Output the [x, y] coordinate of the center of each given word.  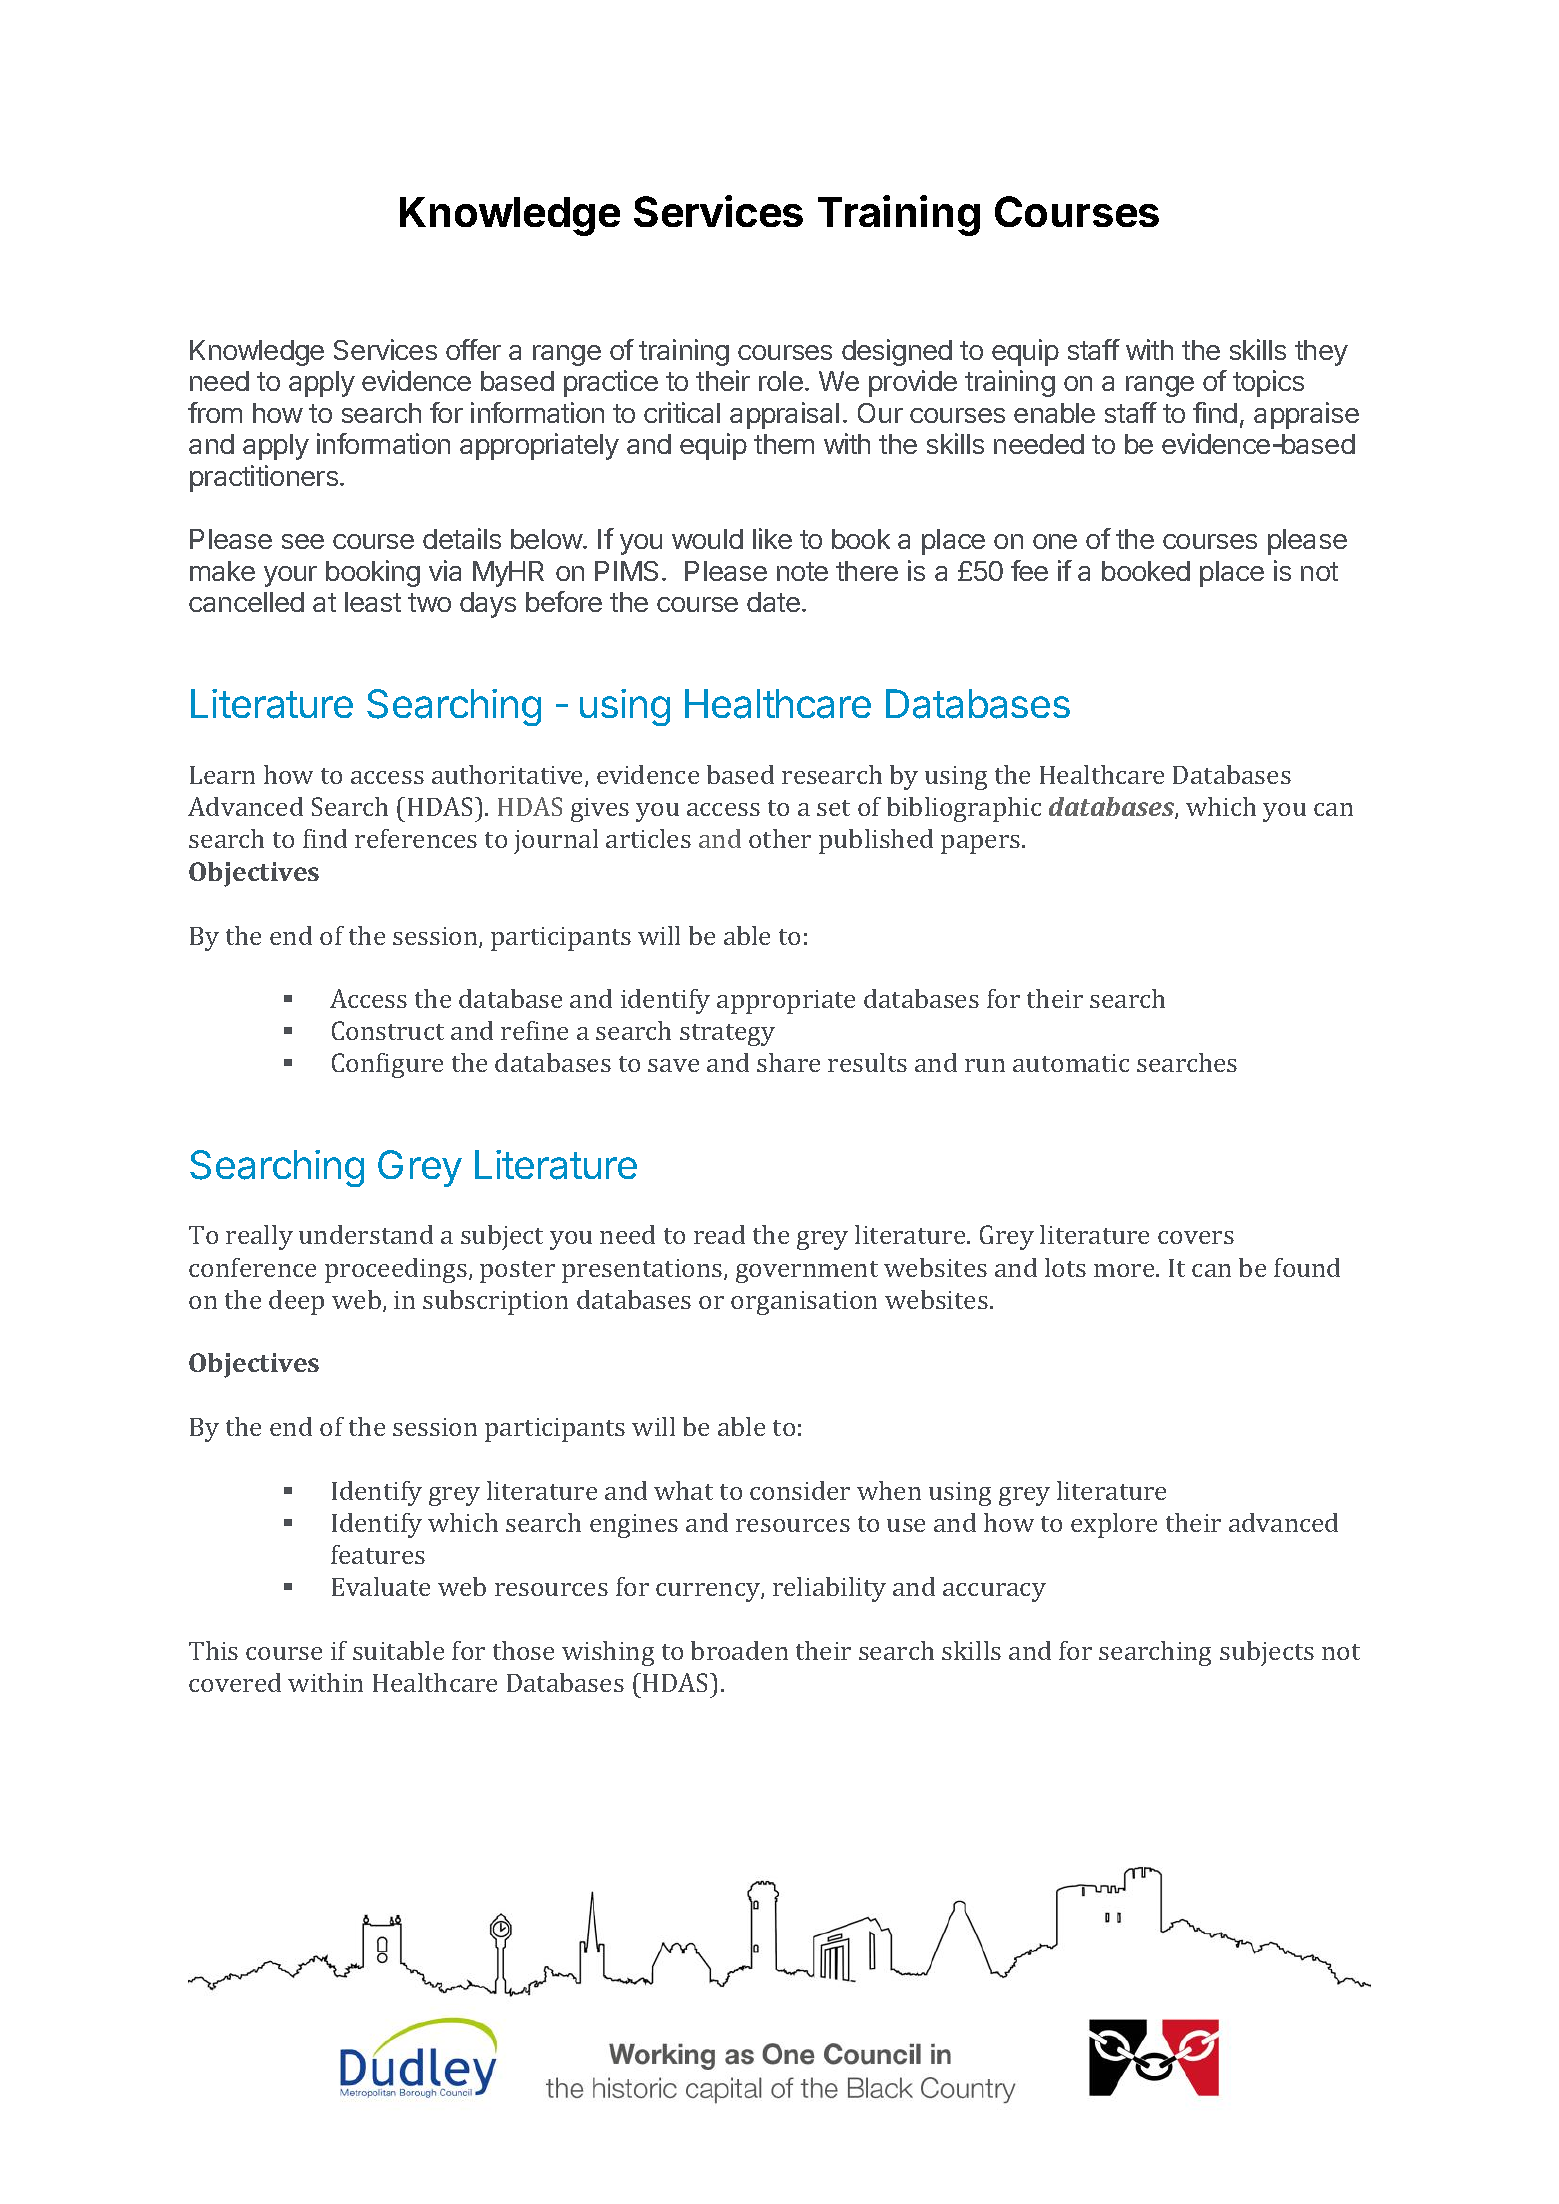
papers [982, 844]
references [416, 838]
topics [1268, 383]
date [773, 602]
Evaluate [381, 1586]
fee [1029, 570]
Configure [387, 1065]
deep [296, 1302]
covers [1196, 1237]
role [781, 381]
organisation [804, 1303]
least [373, 602]
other [780, 838]
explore [1114, 1525]
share [788, 1062]
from [215, 412]
